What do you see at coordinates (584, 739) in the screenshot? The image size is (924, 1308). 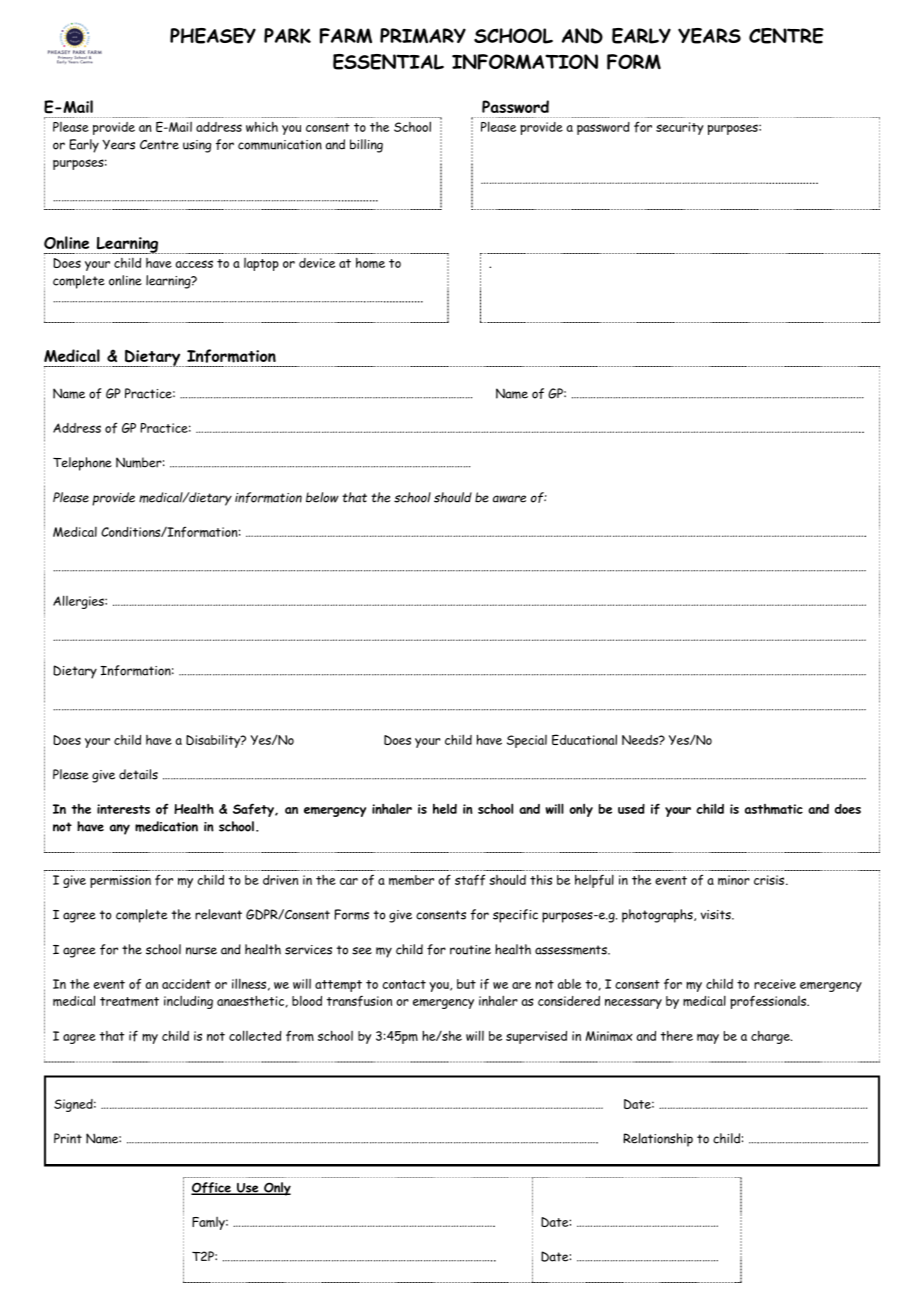 I see `Educational` at bounding box center [584, 739].
